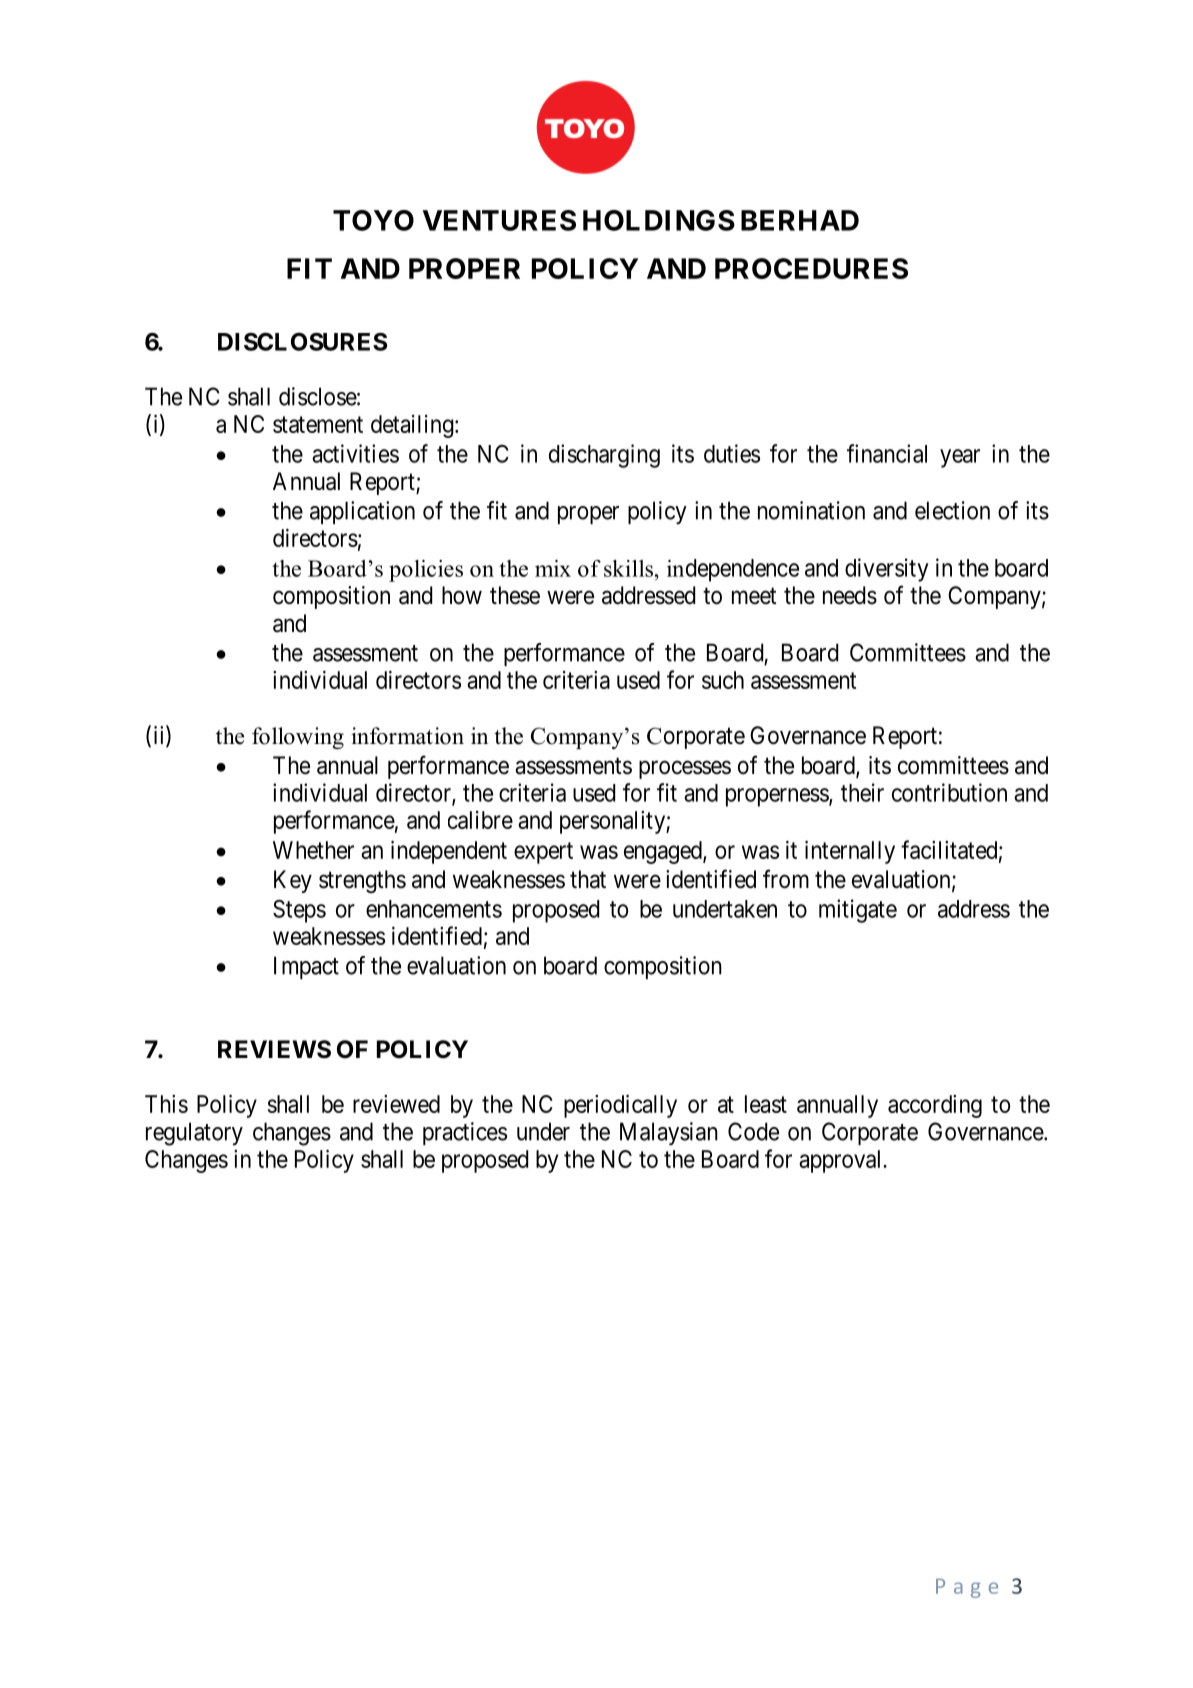 This screenshot has width=1193, height=1688. Describe the element at coordinates (723, 680) in the screenshot. I see `such` at that location.
